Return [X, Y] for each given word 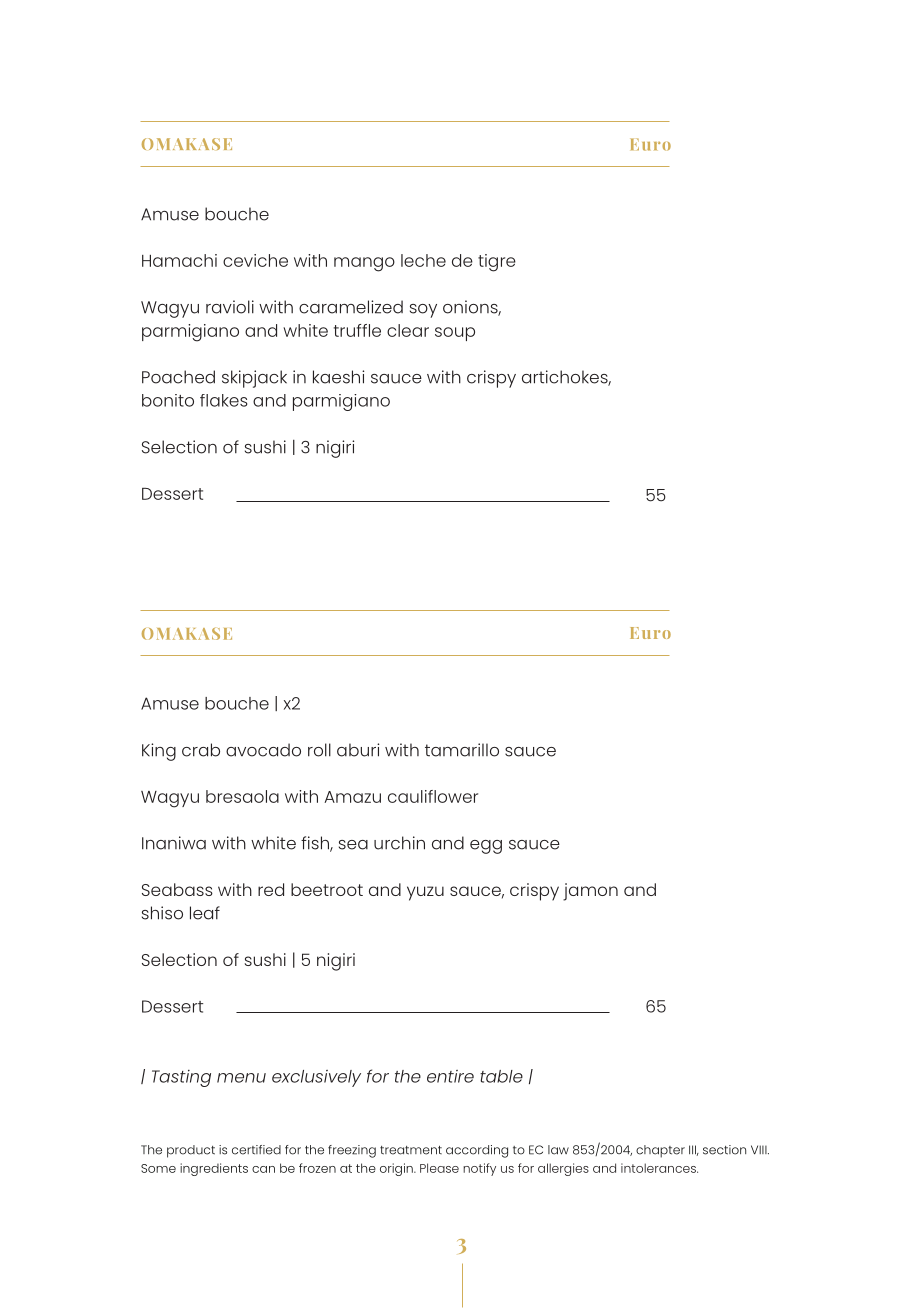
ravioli [230, 307]
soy [423, 311]
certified [256, 1150]
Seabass [177, 889]
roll [319, 750]
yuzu [425, 893]
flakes [223, 400]
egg [486, 847]
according [477, 1151]
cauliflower [433, 796]
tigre [497, 263]
